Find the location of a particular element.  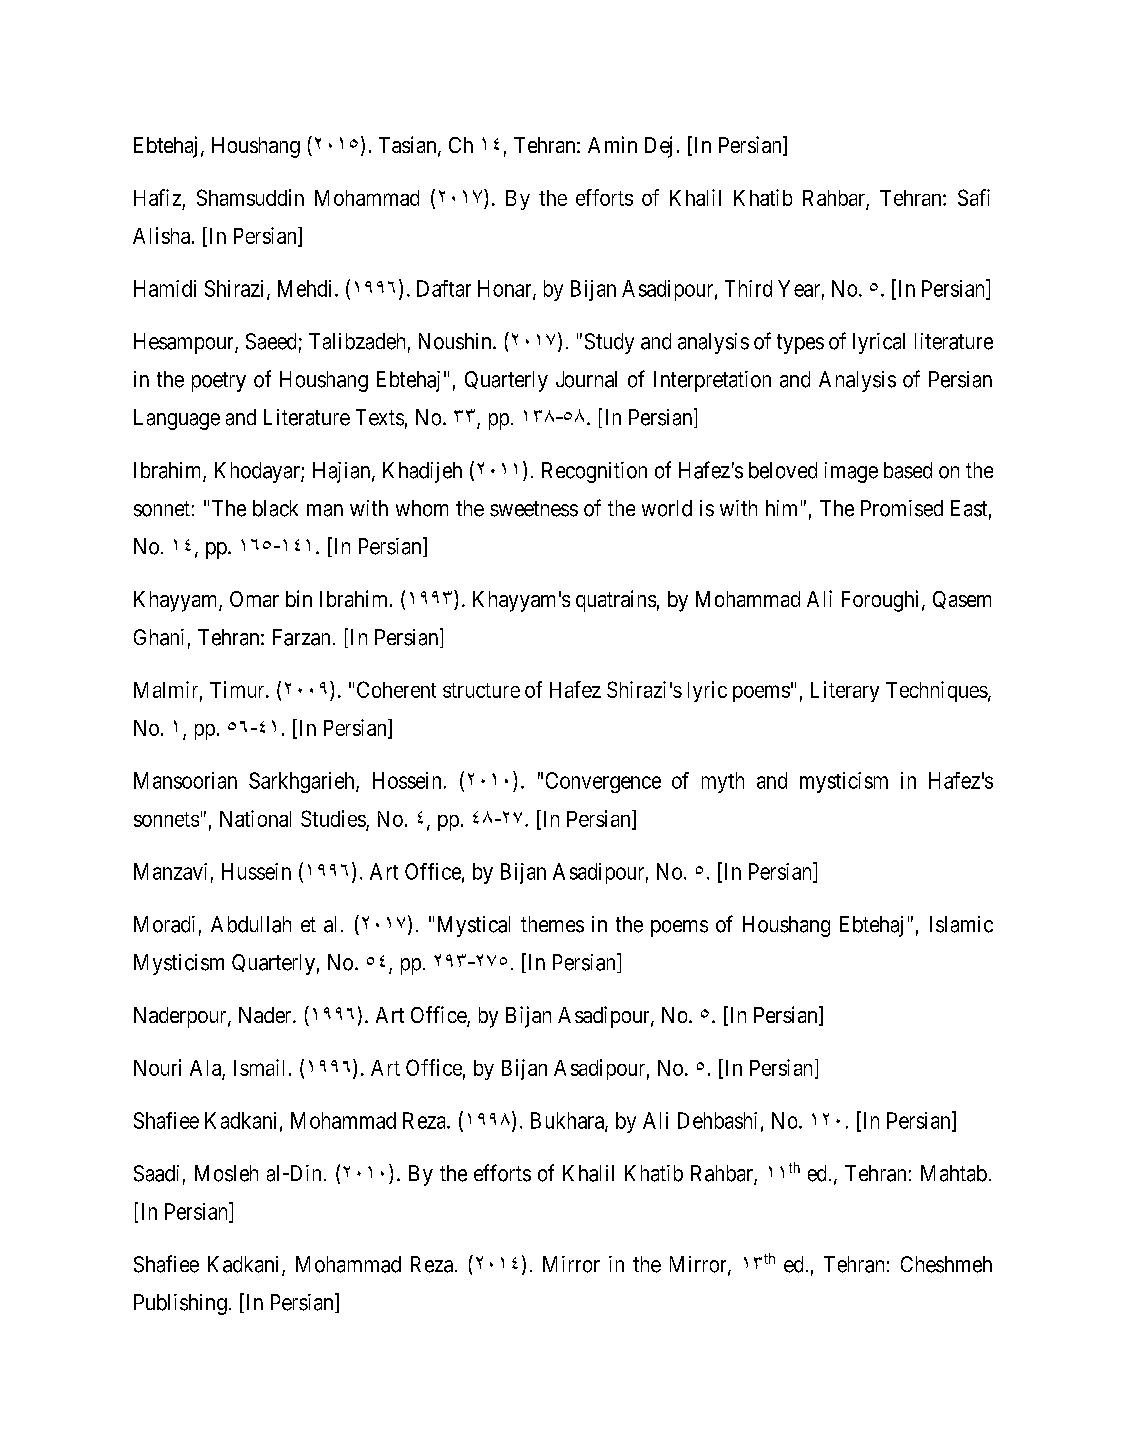

themes is located at coordinates (552, 924).
